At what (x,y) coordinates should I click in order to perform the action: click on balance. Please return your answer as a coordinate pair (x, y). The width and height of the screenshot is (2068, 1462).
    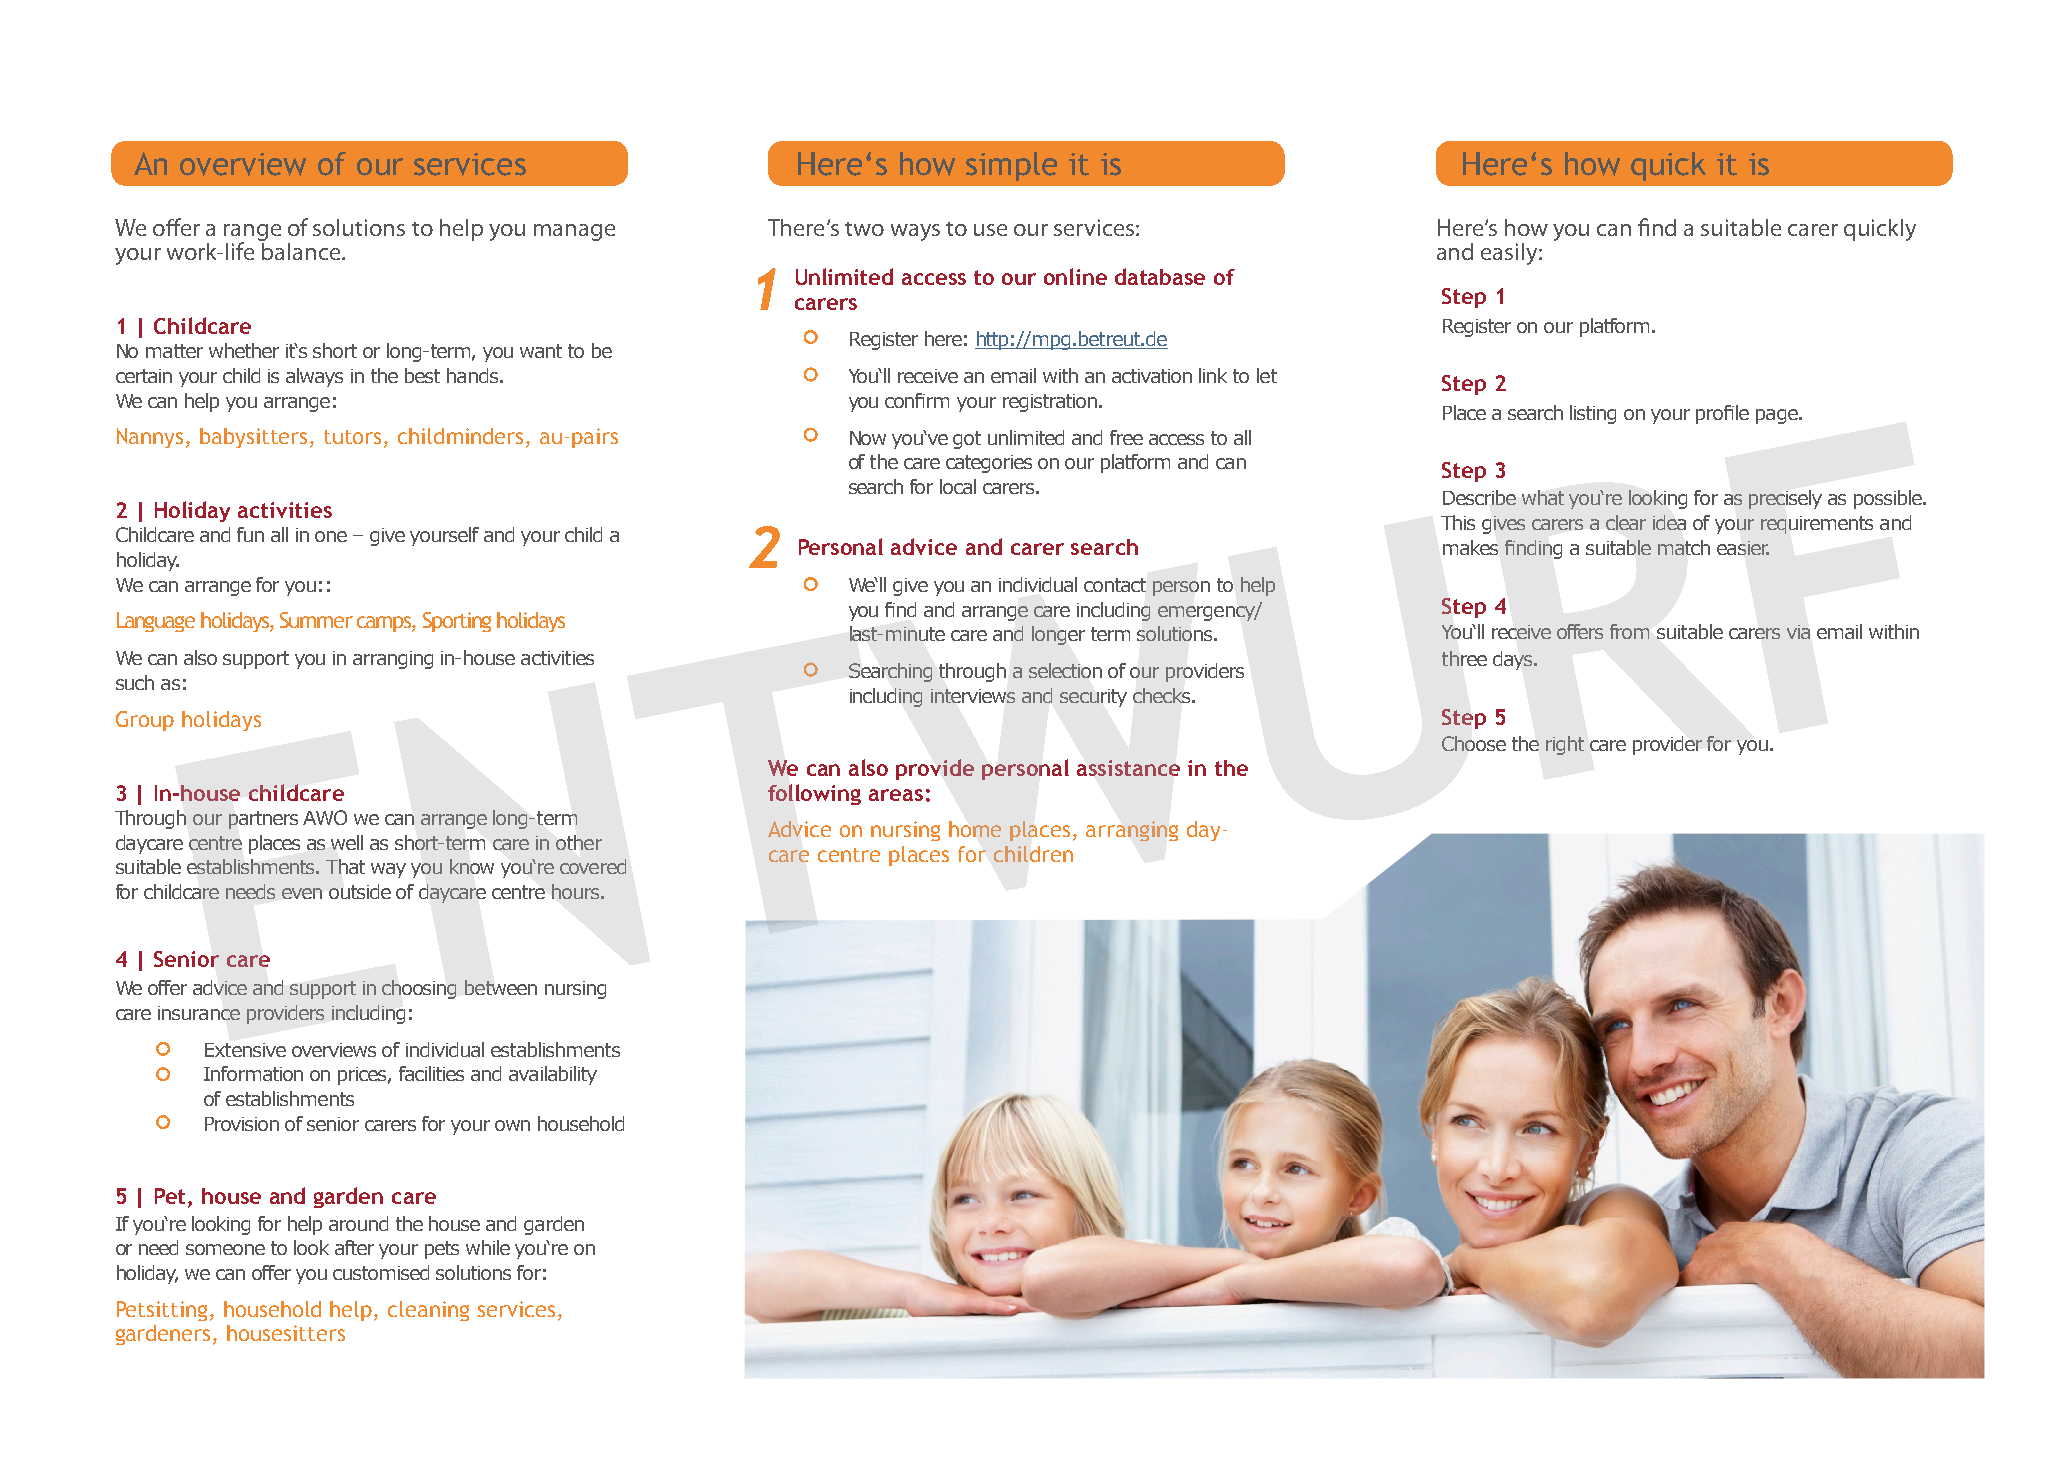
    Looking at the image, I should click on (301, 250).
